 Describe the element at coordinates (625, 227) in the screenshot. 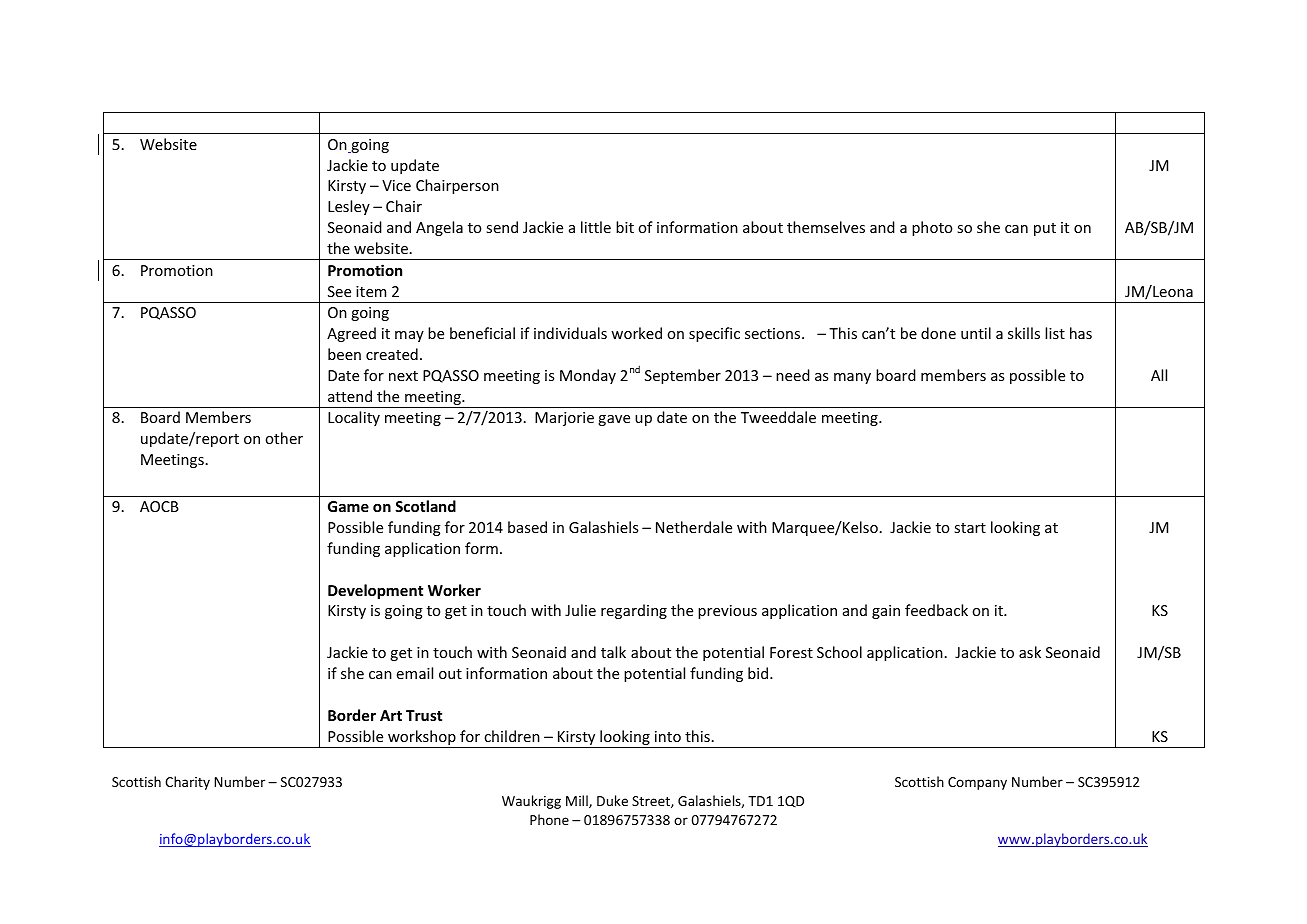

I see `bit` at that location.
